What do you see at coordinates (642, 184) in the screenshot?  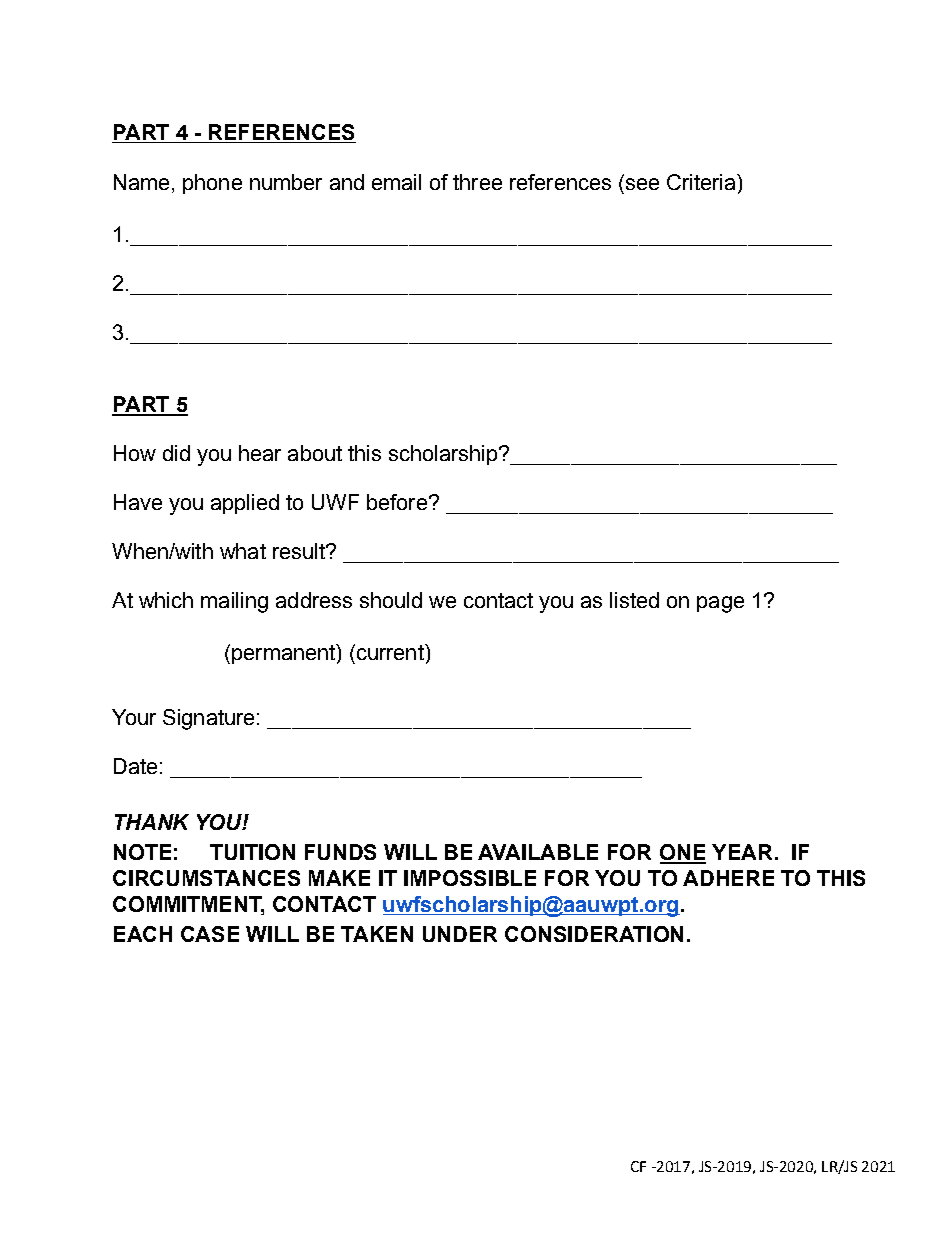 I see `see` at bounding box center [642, 184].
